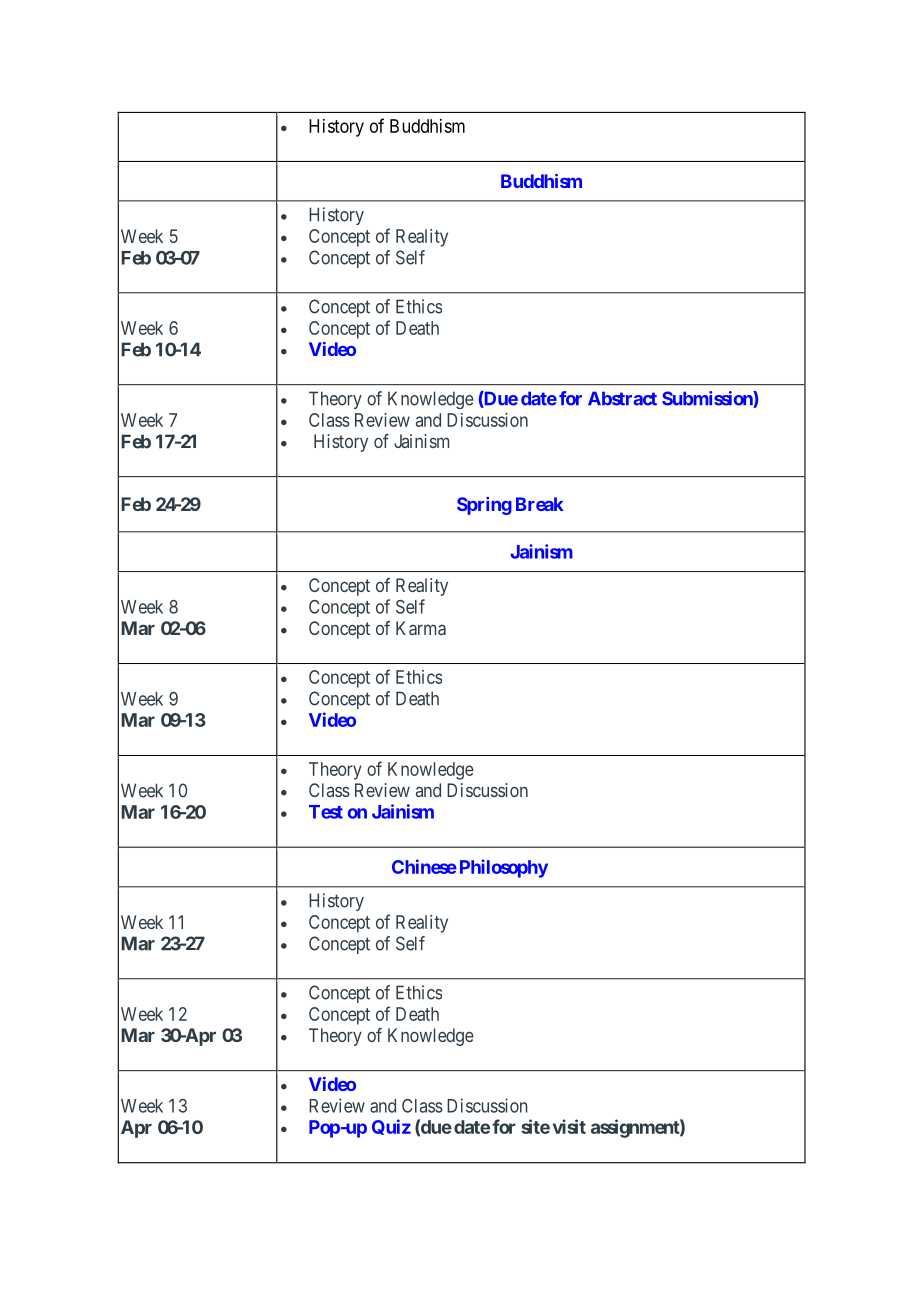 The image size is (924, 1308). Describe the element at coordinates (326, 812) in the screenshot. I see `Test` at that location.
